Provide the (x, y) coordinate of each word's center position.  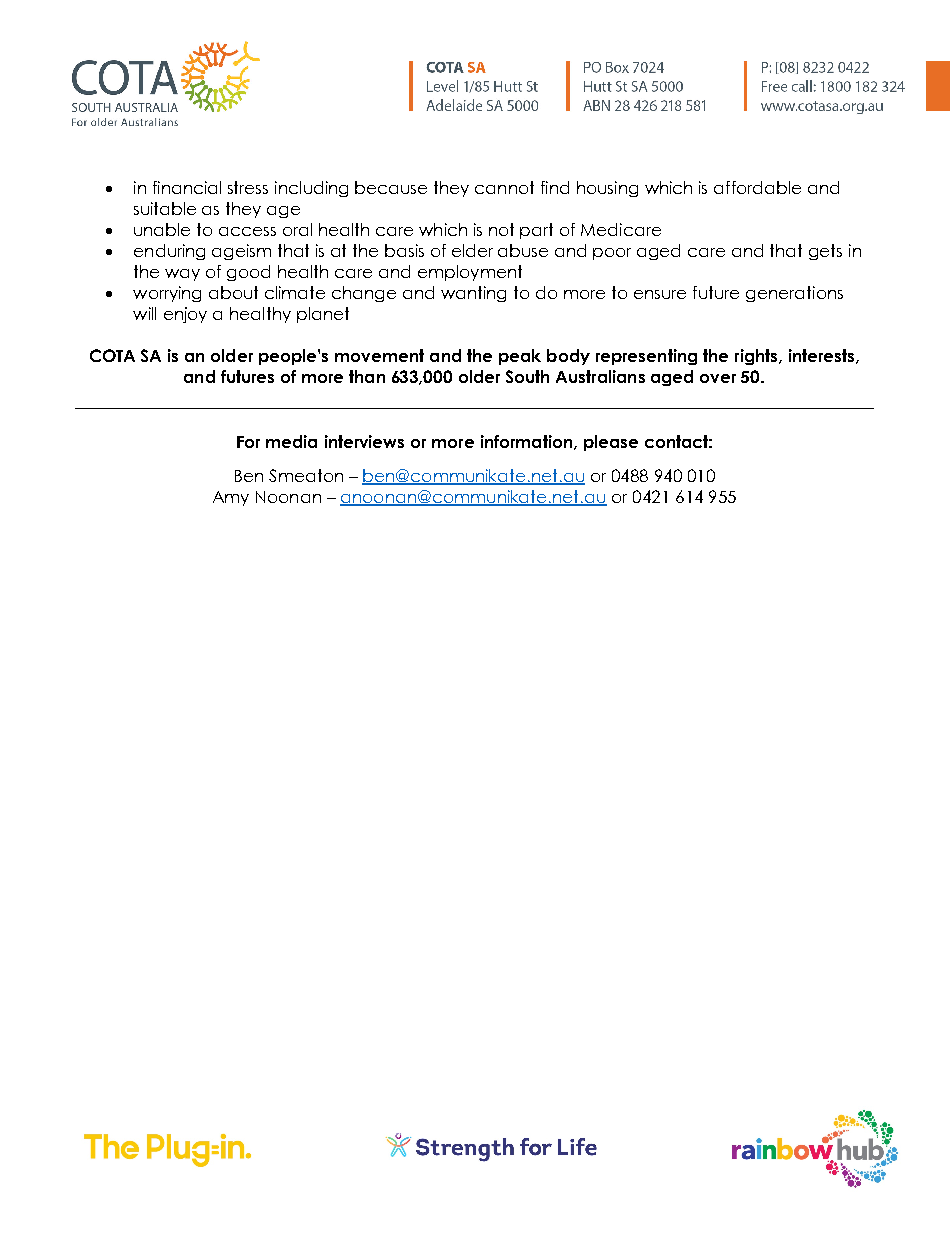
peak (520, 357)
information (528, 442)
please (611, 443)
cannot (504, 187)
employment (470, 273)
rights (757, 357)
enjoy (185, 315)
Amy (231, 498)
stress (248, 187)
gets (825, 252)
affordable (757, 187)
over (718, 378)
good (248, 273)
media (291, 441)
